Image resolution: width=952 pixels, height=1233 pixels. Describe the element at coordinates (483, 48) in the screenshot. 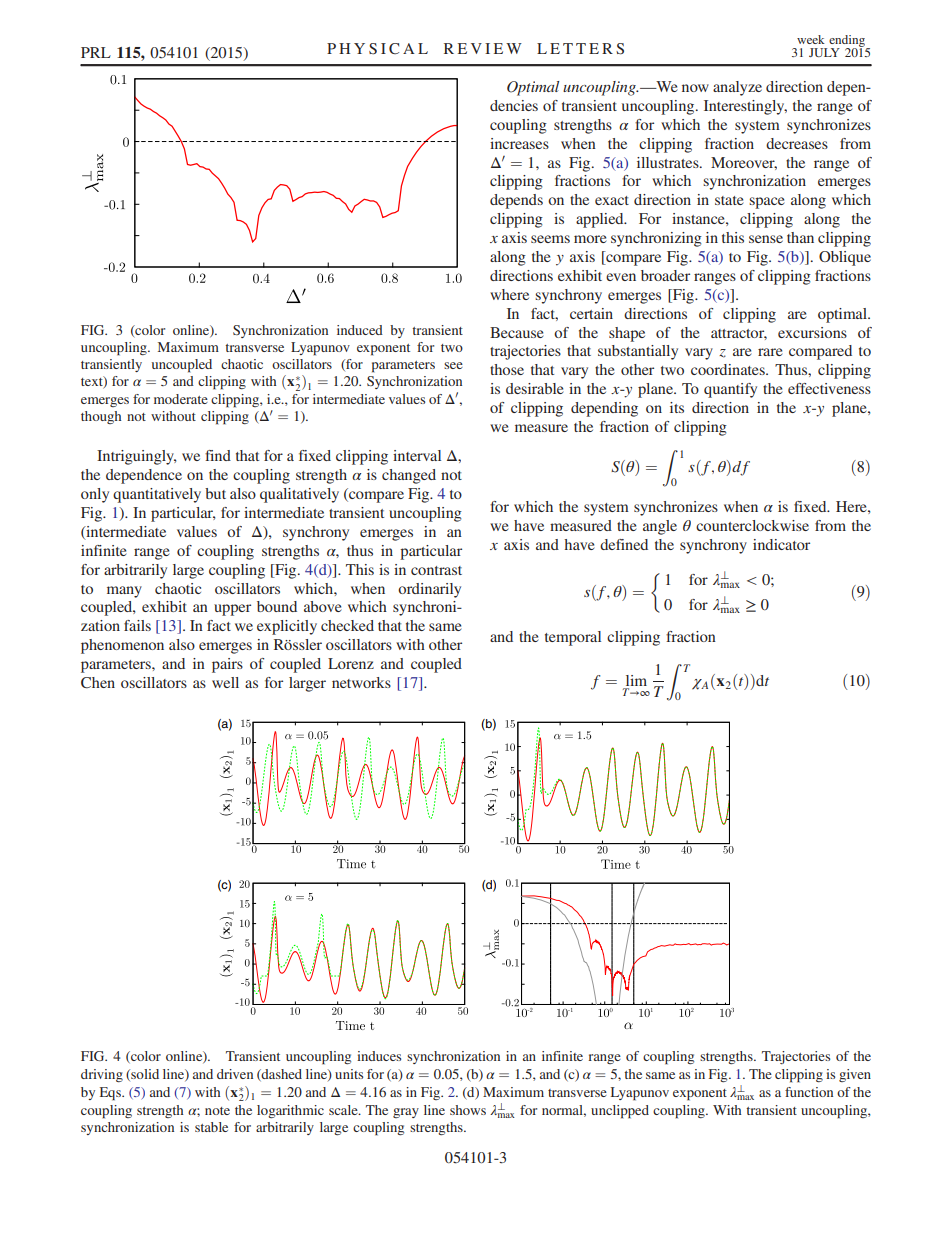

I see `REVIEW` at that location.
